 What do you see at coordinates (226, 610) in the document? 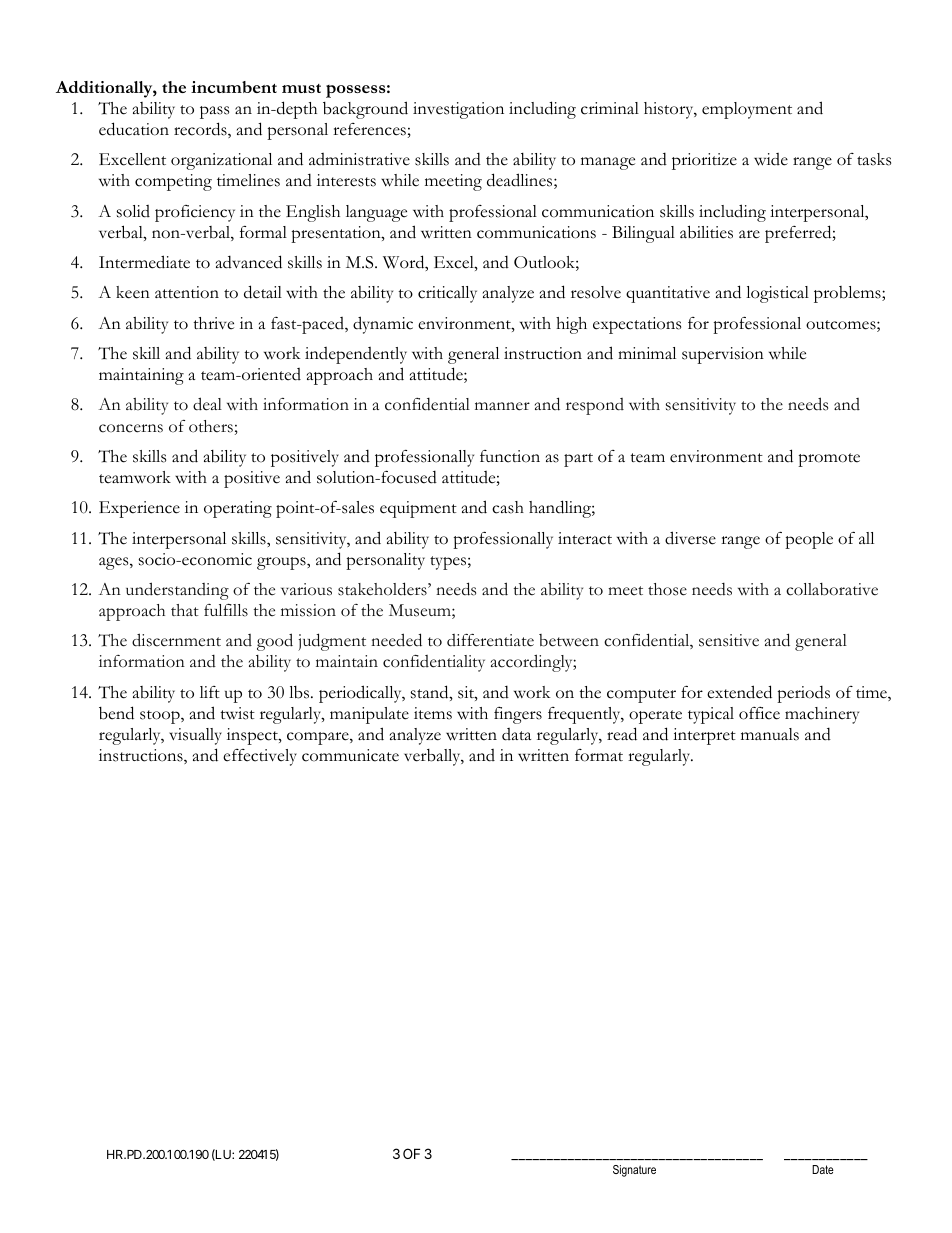
I see `fulfills` at bounding box center [226, 610].
